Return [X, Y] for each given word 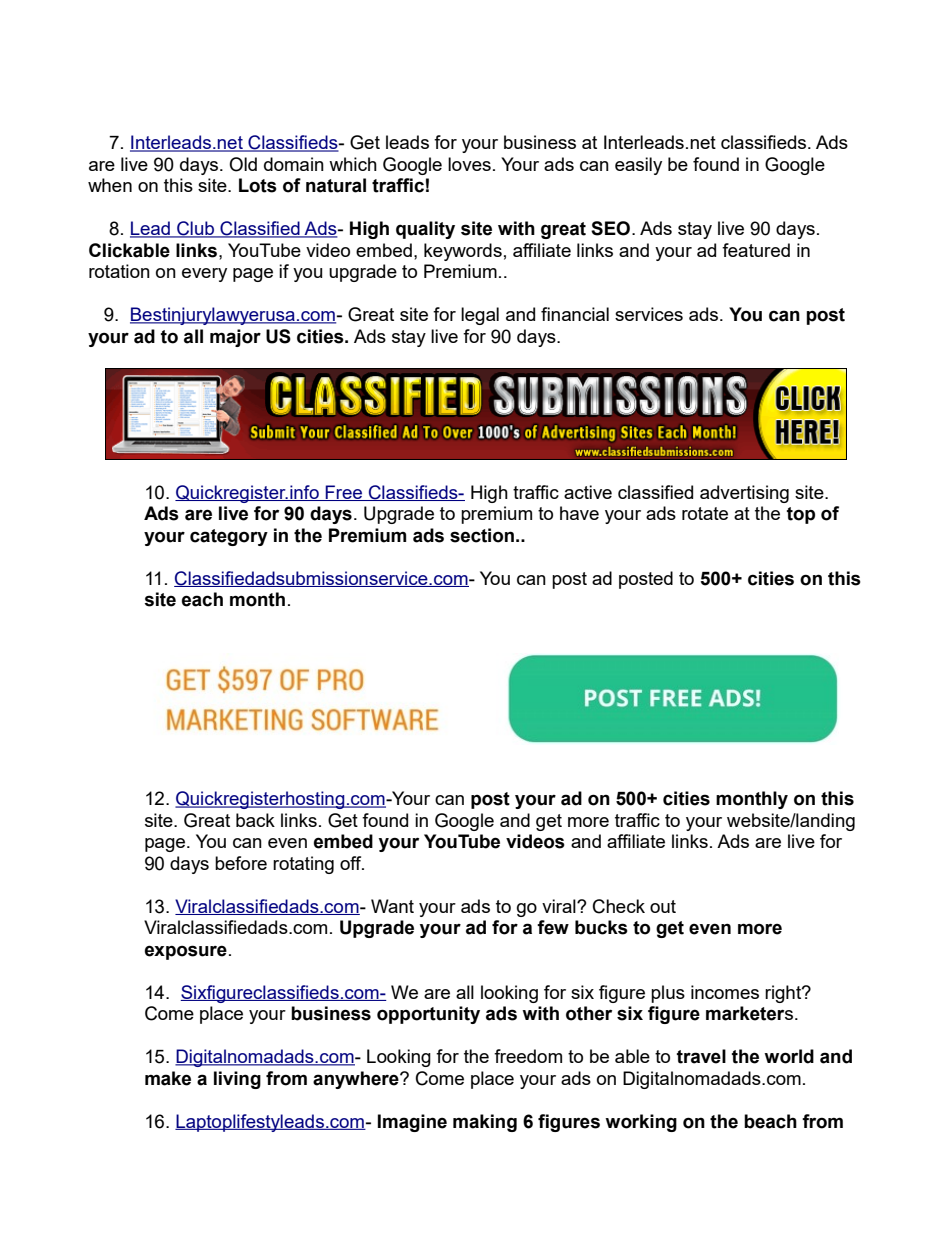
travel [701, 1056]
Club [196, 229]
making [485, 1123]
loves [469, 164]
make [168, 1078]
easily [638, 166]
